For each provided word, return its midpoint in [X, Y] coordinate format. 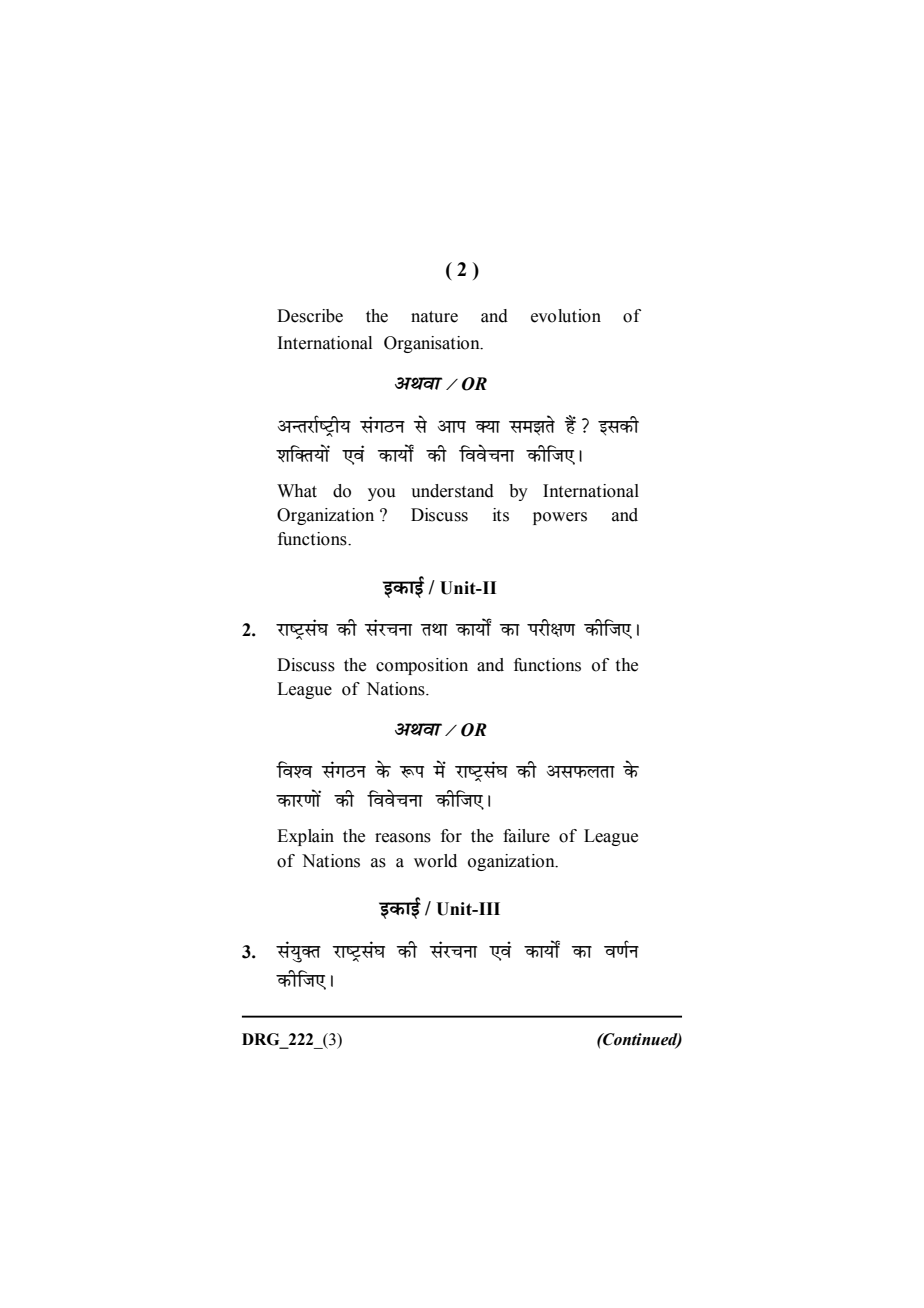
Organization [325, 516]
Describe [310, 316]
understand [452, 491]
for [451, 836]
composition [422, 666]
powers [560, 518]
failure [526, 836]
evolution [566, 316]
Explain [305, 837]
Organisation [433, 344]
